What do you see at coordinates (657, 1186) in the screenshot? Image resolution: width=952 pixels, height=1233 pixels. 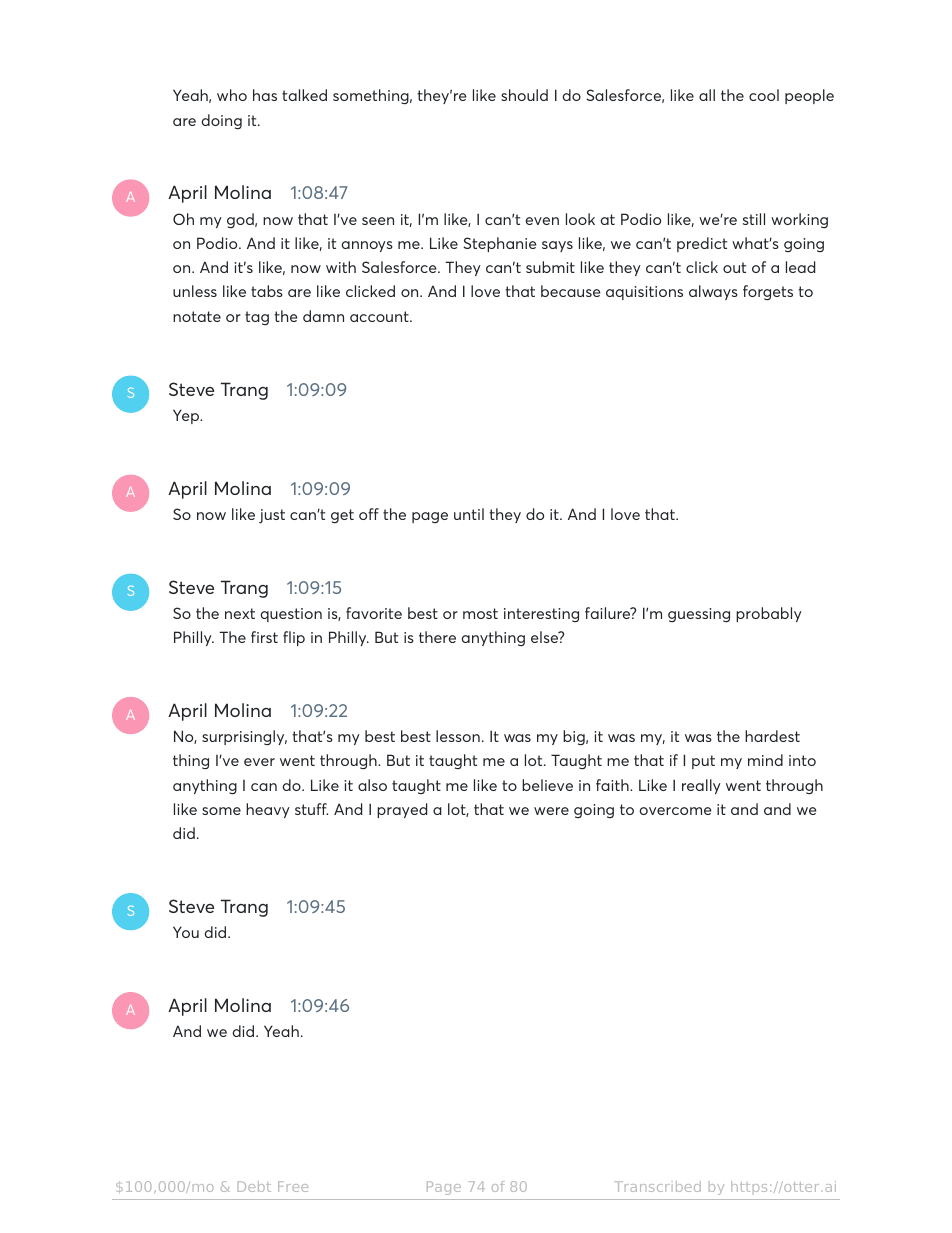 I see `Transcribed` at bounding box center [657, 1186].
